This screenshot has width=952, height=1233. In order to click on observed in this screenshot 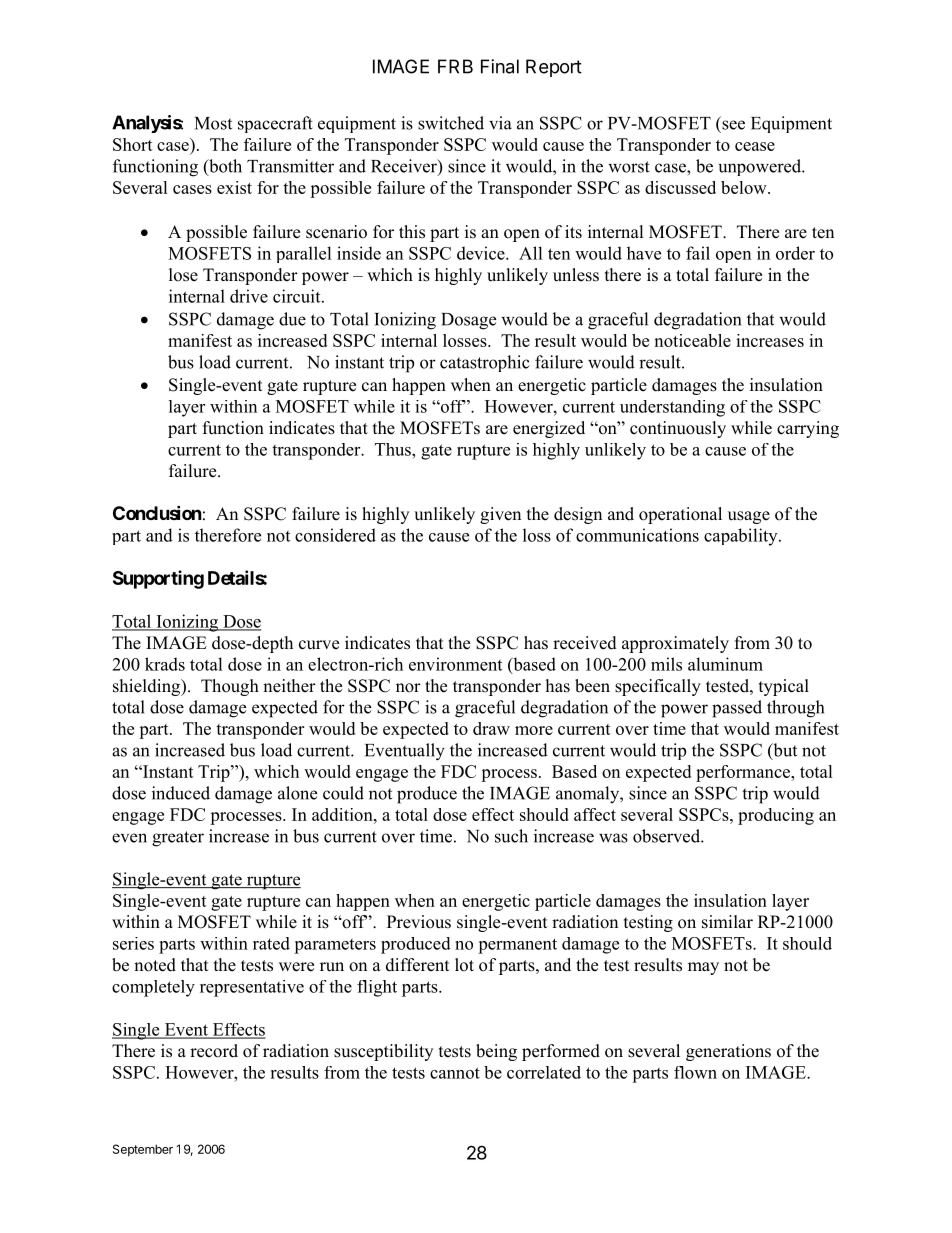, I will do `click(667, 836)`.
